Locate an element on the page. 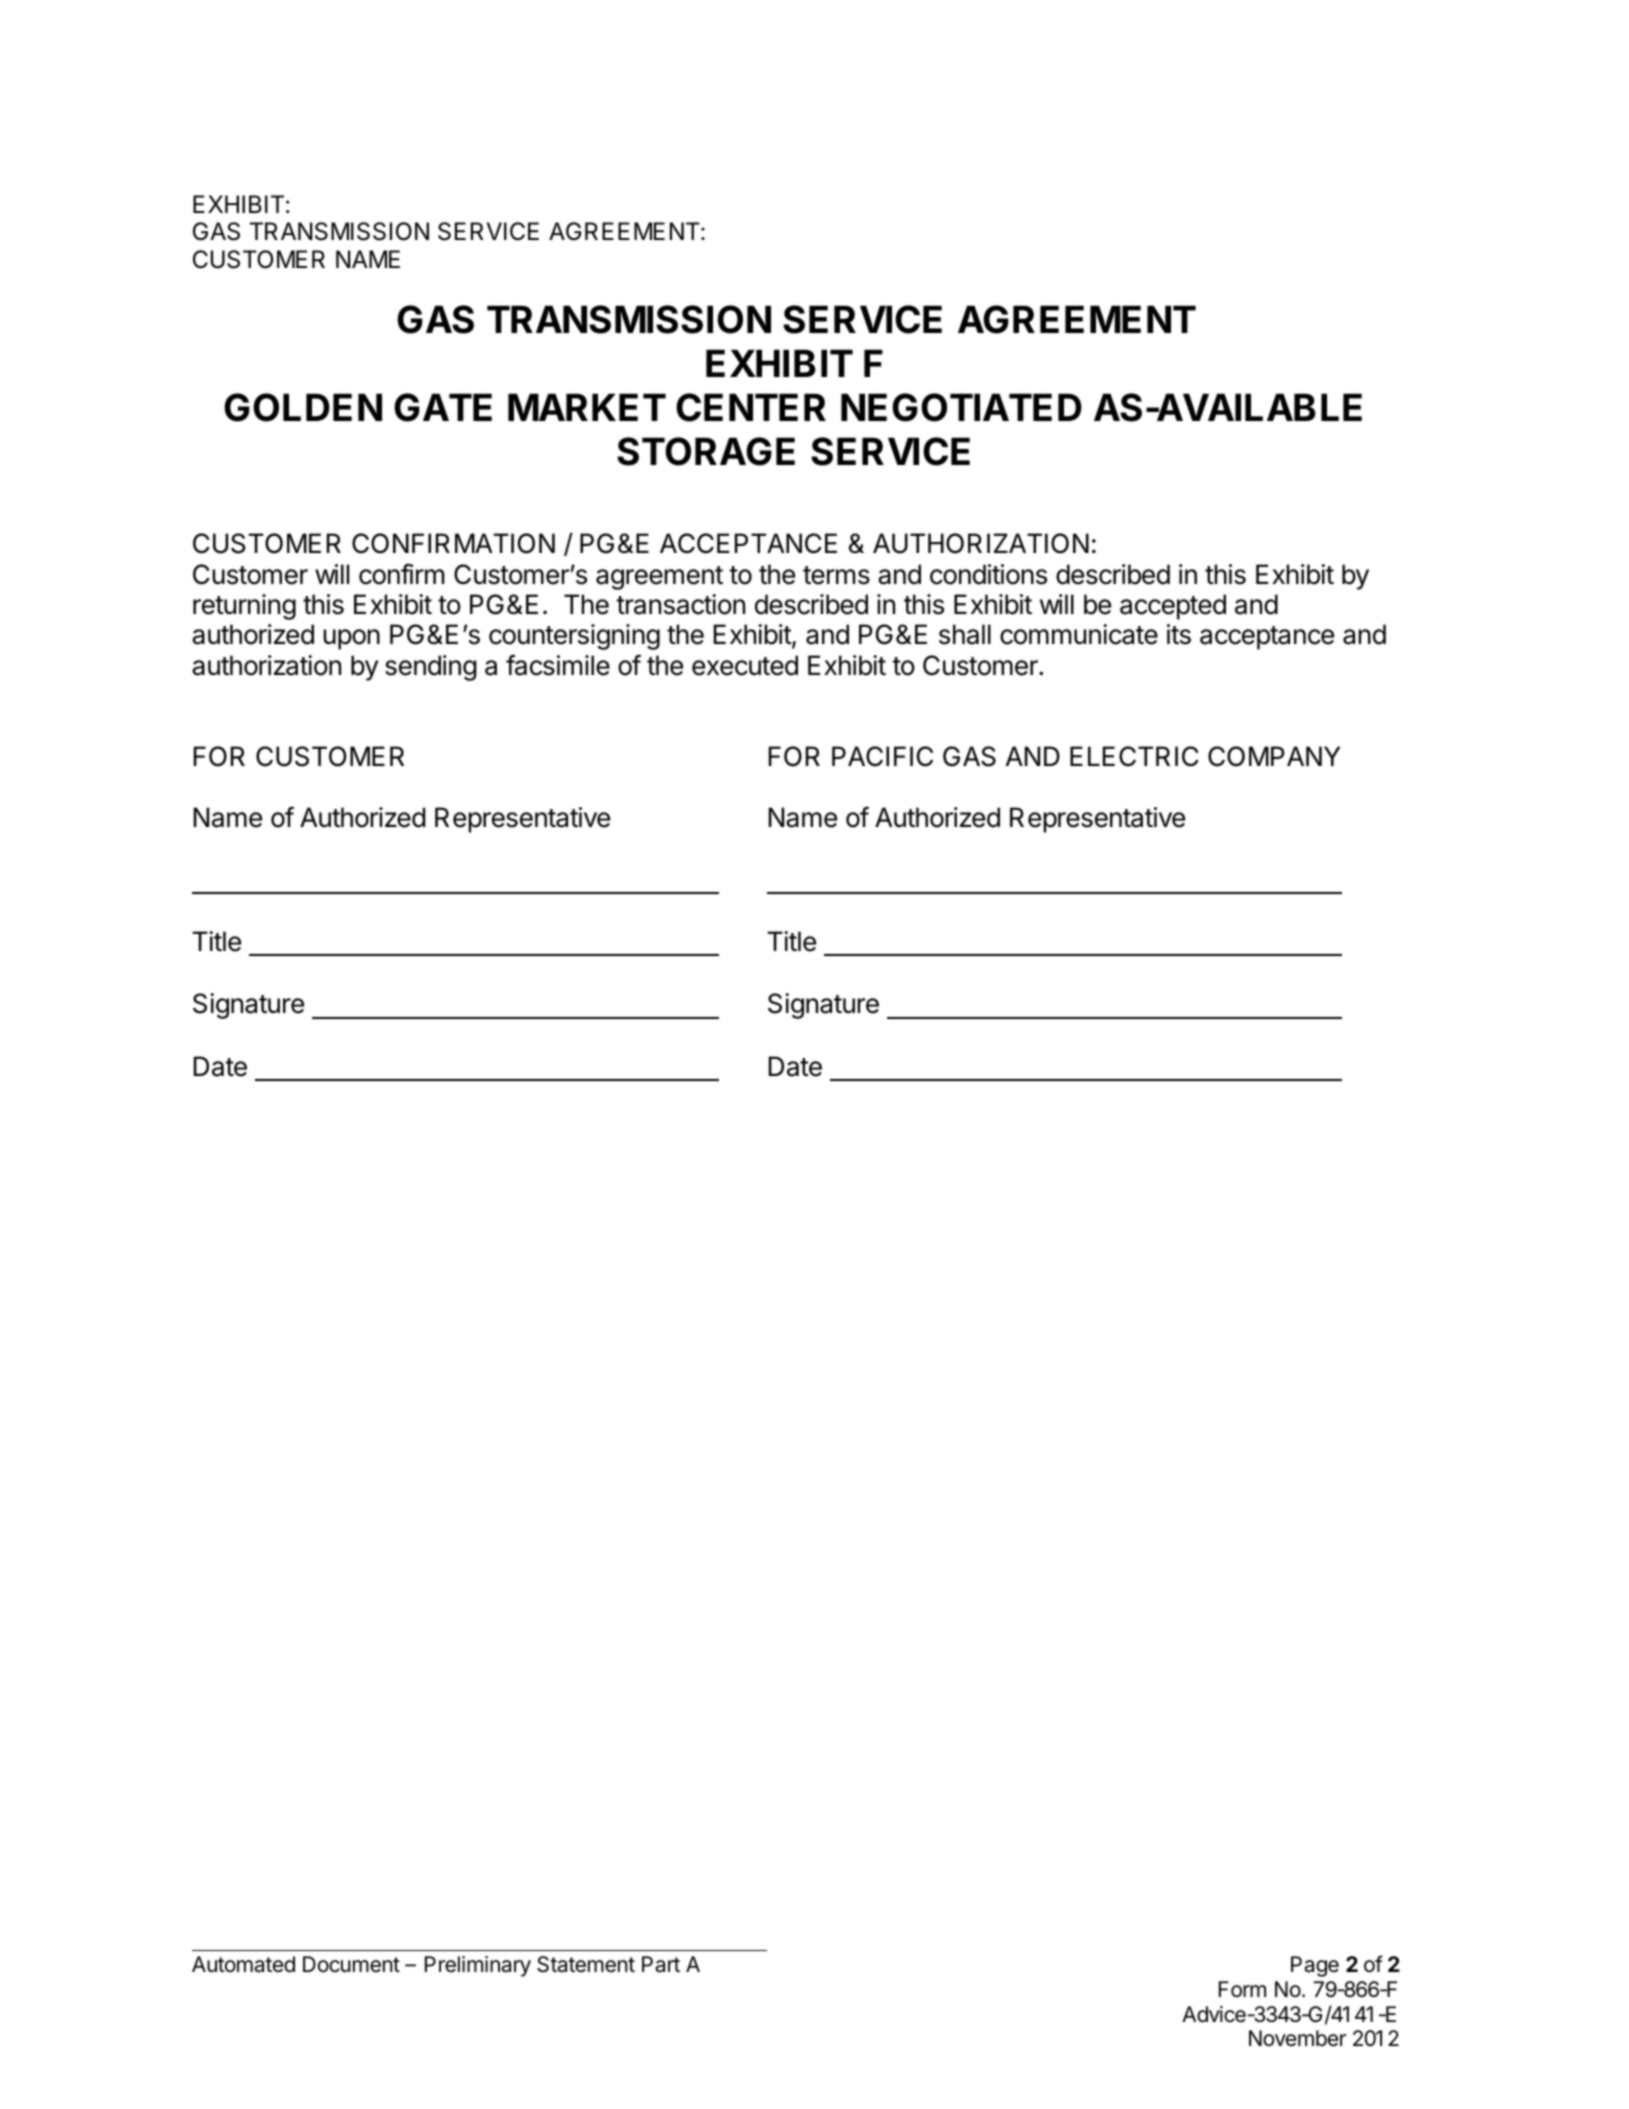 The image size is (1629, 2109). ELECTRIC is located at coordinates (1134, 756).
